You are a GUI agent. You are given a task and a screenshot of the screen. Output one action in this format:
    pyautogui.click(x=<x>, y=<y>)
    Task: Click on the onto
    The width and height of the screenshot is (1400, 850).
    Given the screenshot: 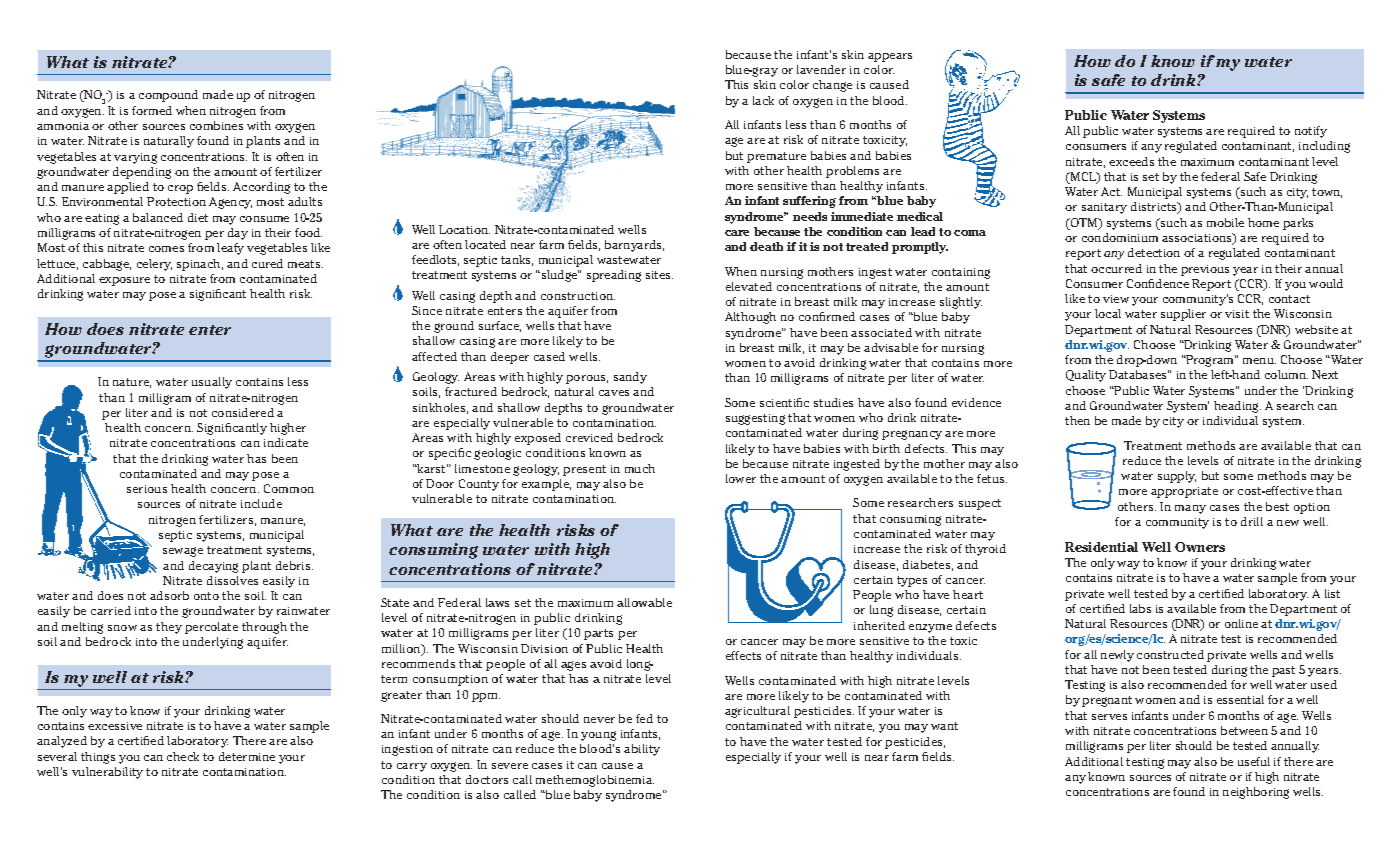 What is the action you would take?
    pyautogui.click(x=206, y=596)
